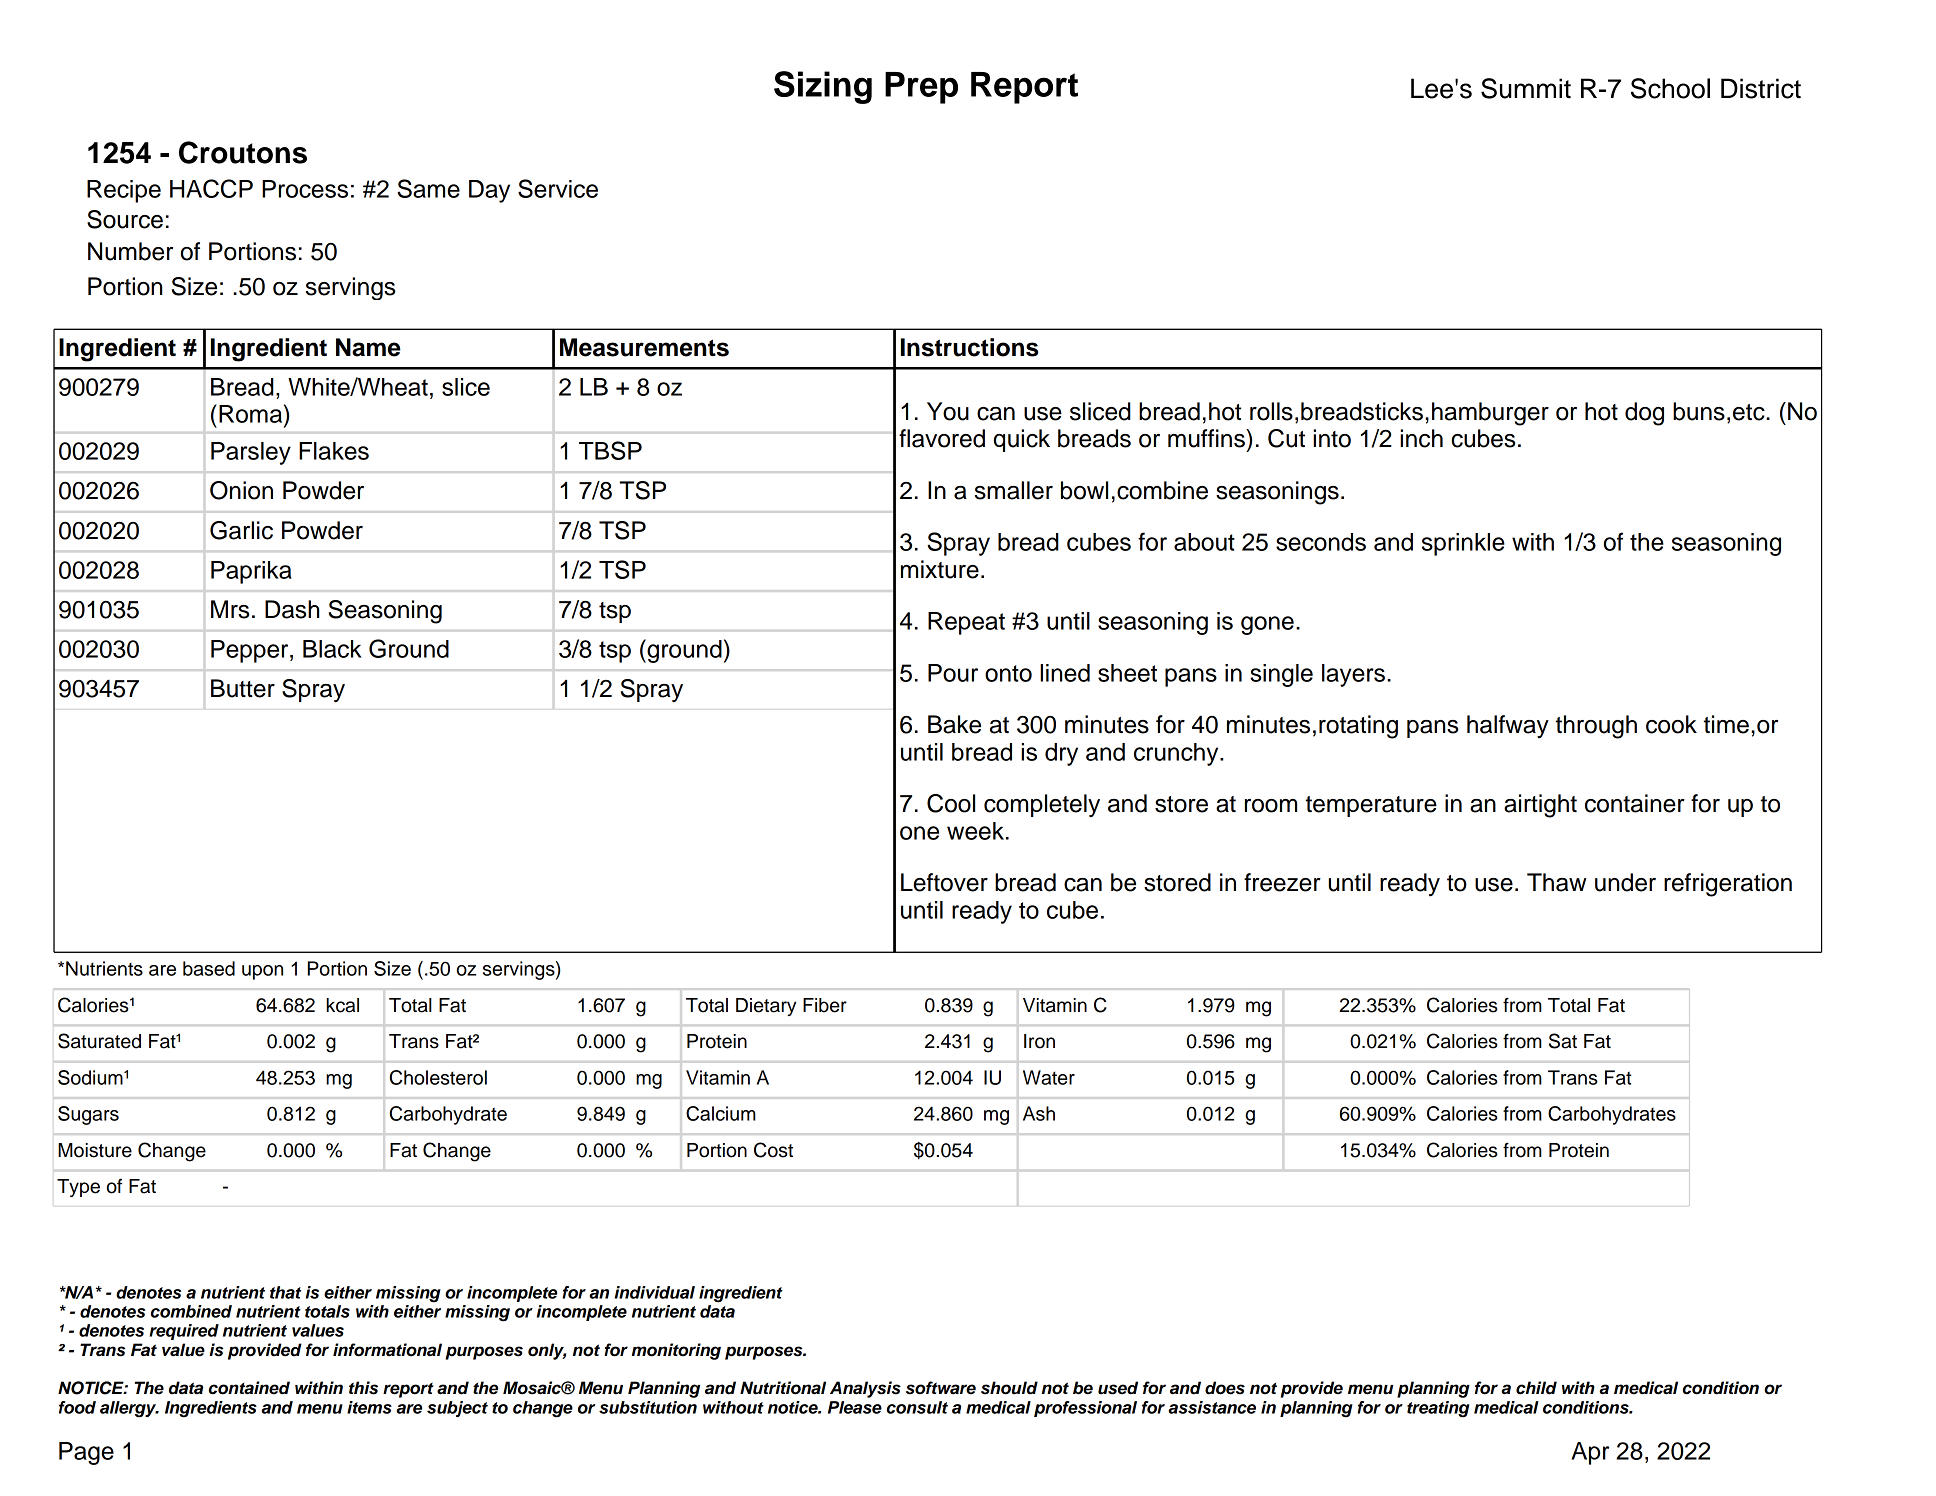  What do you see at coordinates (262, 972) in the document?
I see `upon` at bounding box center [262, 972].
